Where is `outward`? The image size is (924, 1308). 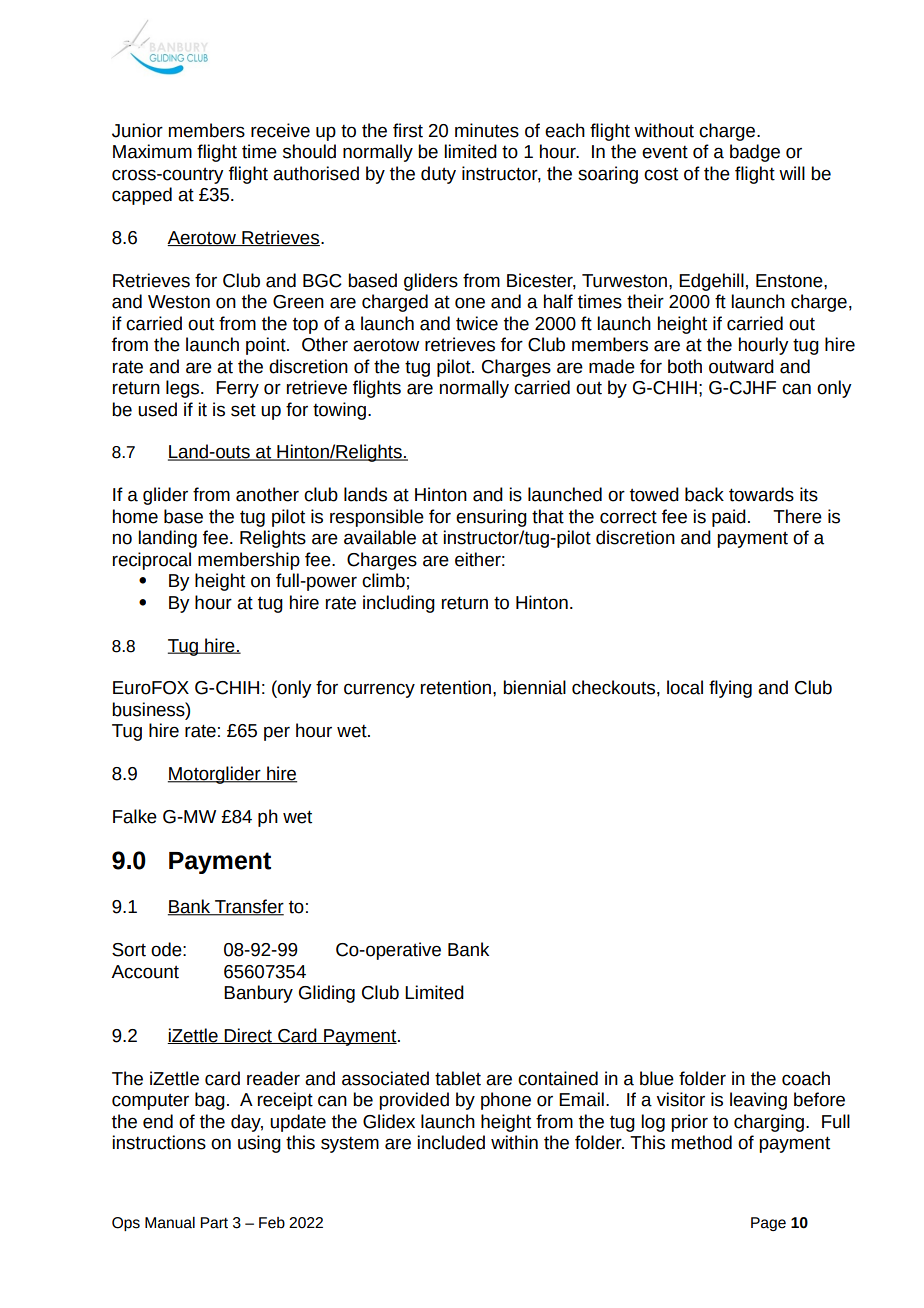 outward is located at coordinates (741, 366).
